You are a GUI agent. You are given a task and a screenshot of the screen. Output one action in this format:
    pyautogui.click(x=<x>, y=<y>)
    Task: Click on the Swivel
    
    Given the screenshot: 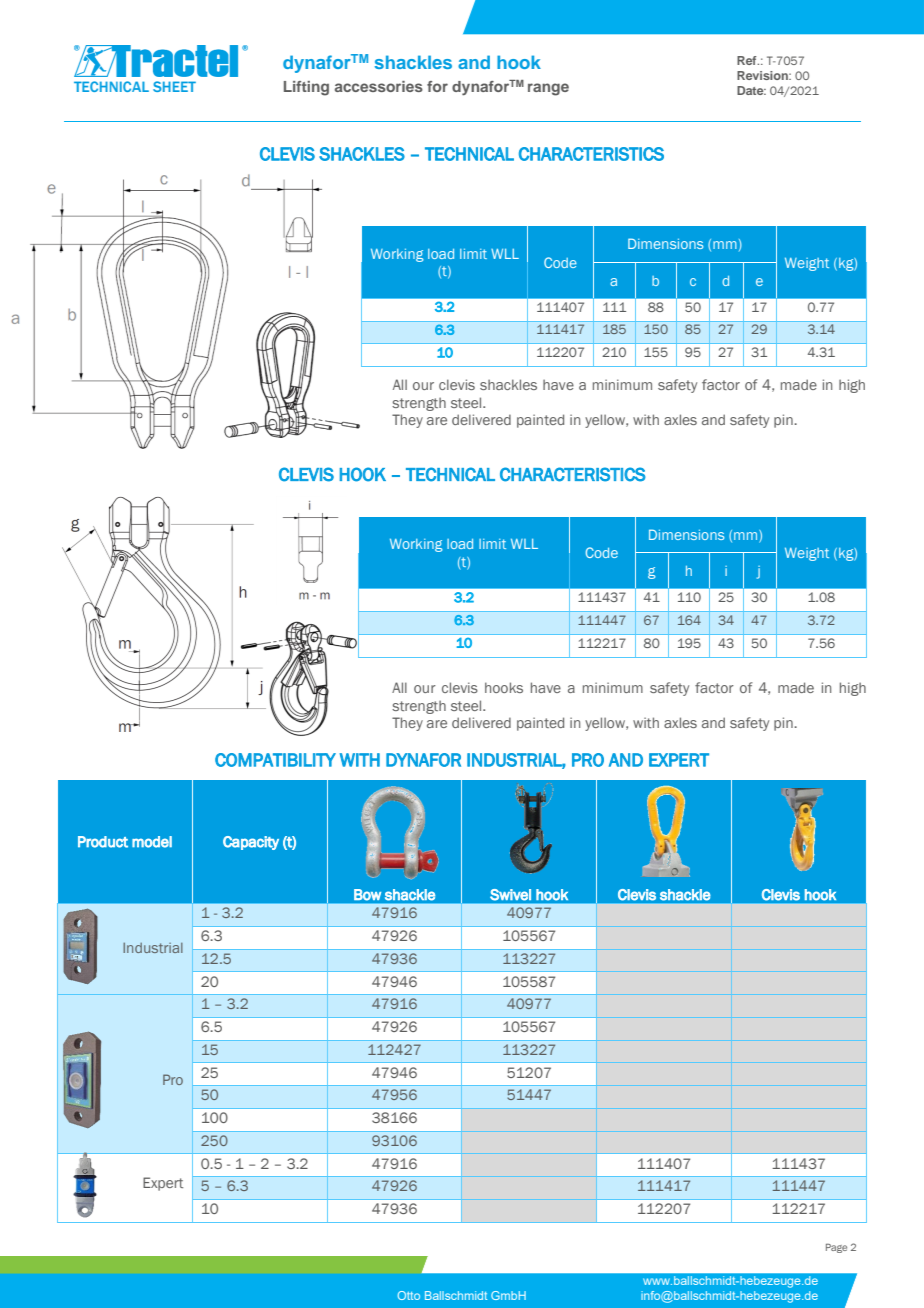 What is the action you would take?
    pyautogui.click(x=510, y=895)
